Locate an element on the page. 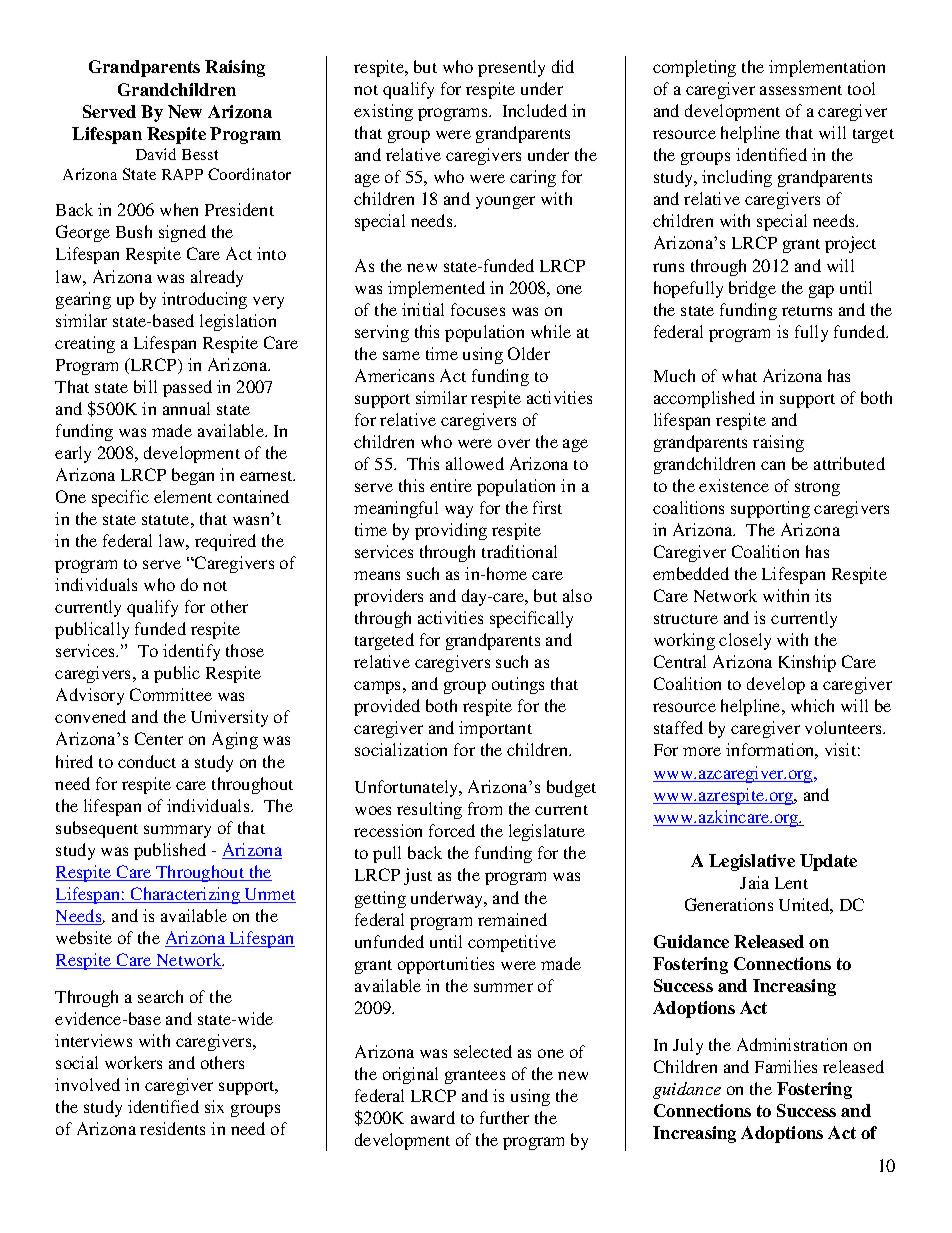 This page has height=1233, width=952. conduct is located at coordinates (147, 761).
